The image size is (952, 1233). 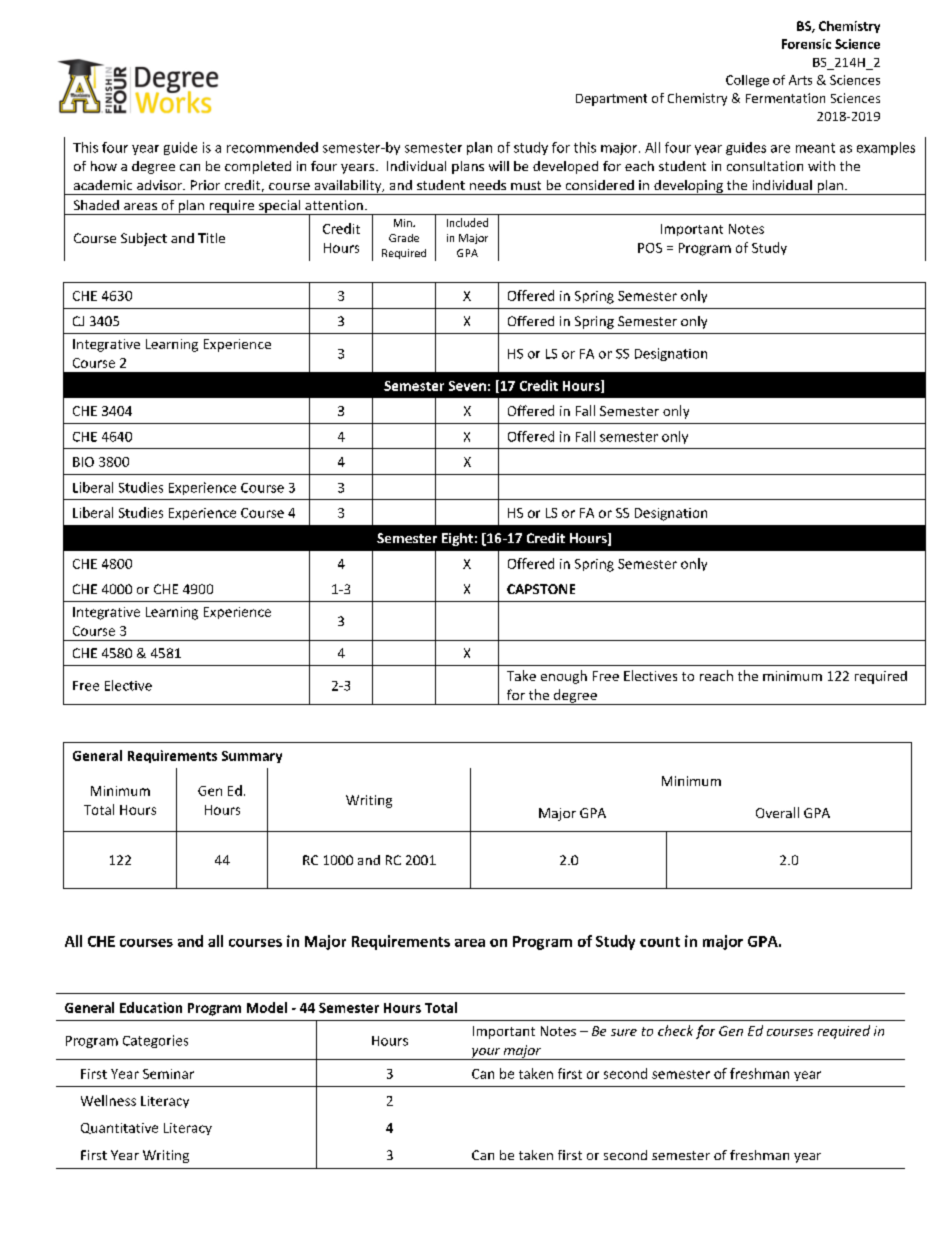 What do you see at coordinates (564, 677) in the screenshot?
I see `enough` at bounding box center [564, 677].
